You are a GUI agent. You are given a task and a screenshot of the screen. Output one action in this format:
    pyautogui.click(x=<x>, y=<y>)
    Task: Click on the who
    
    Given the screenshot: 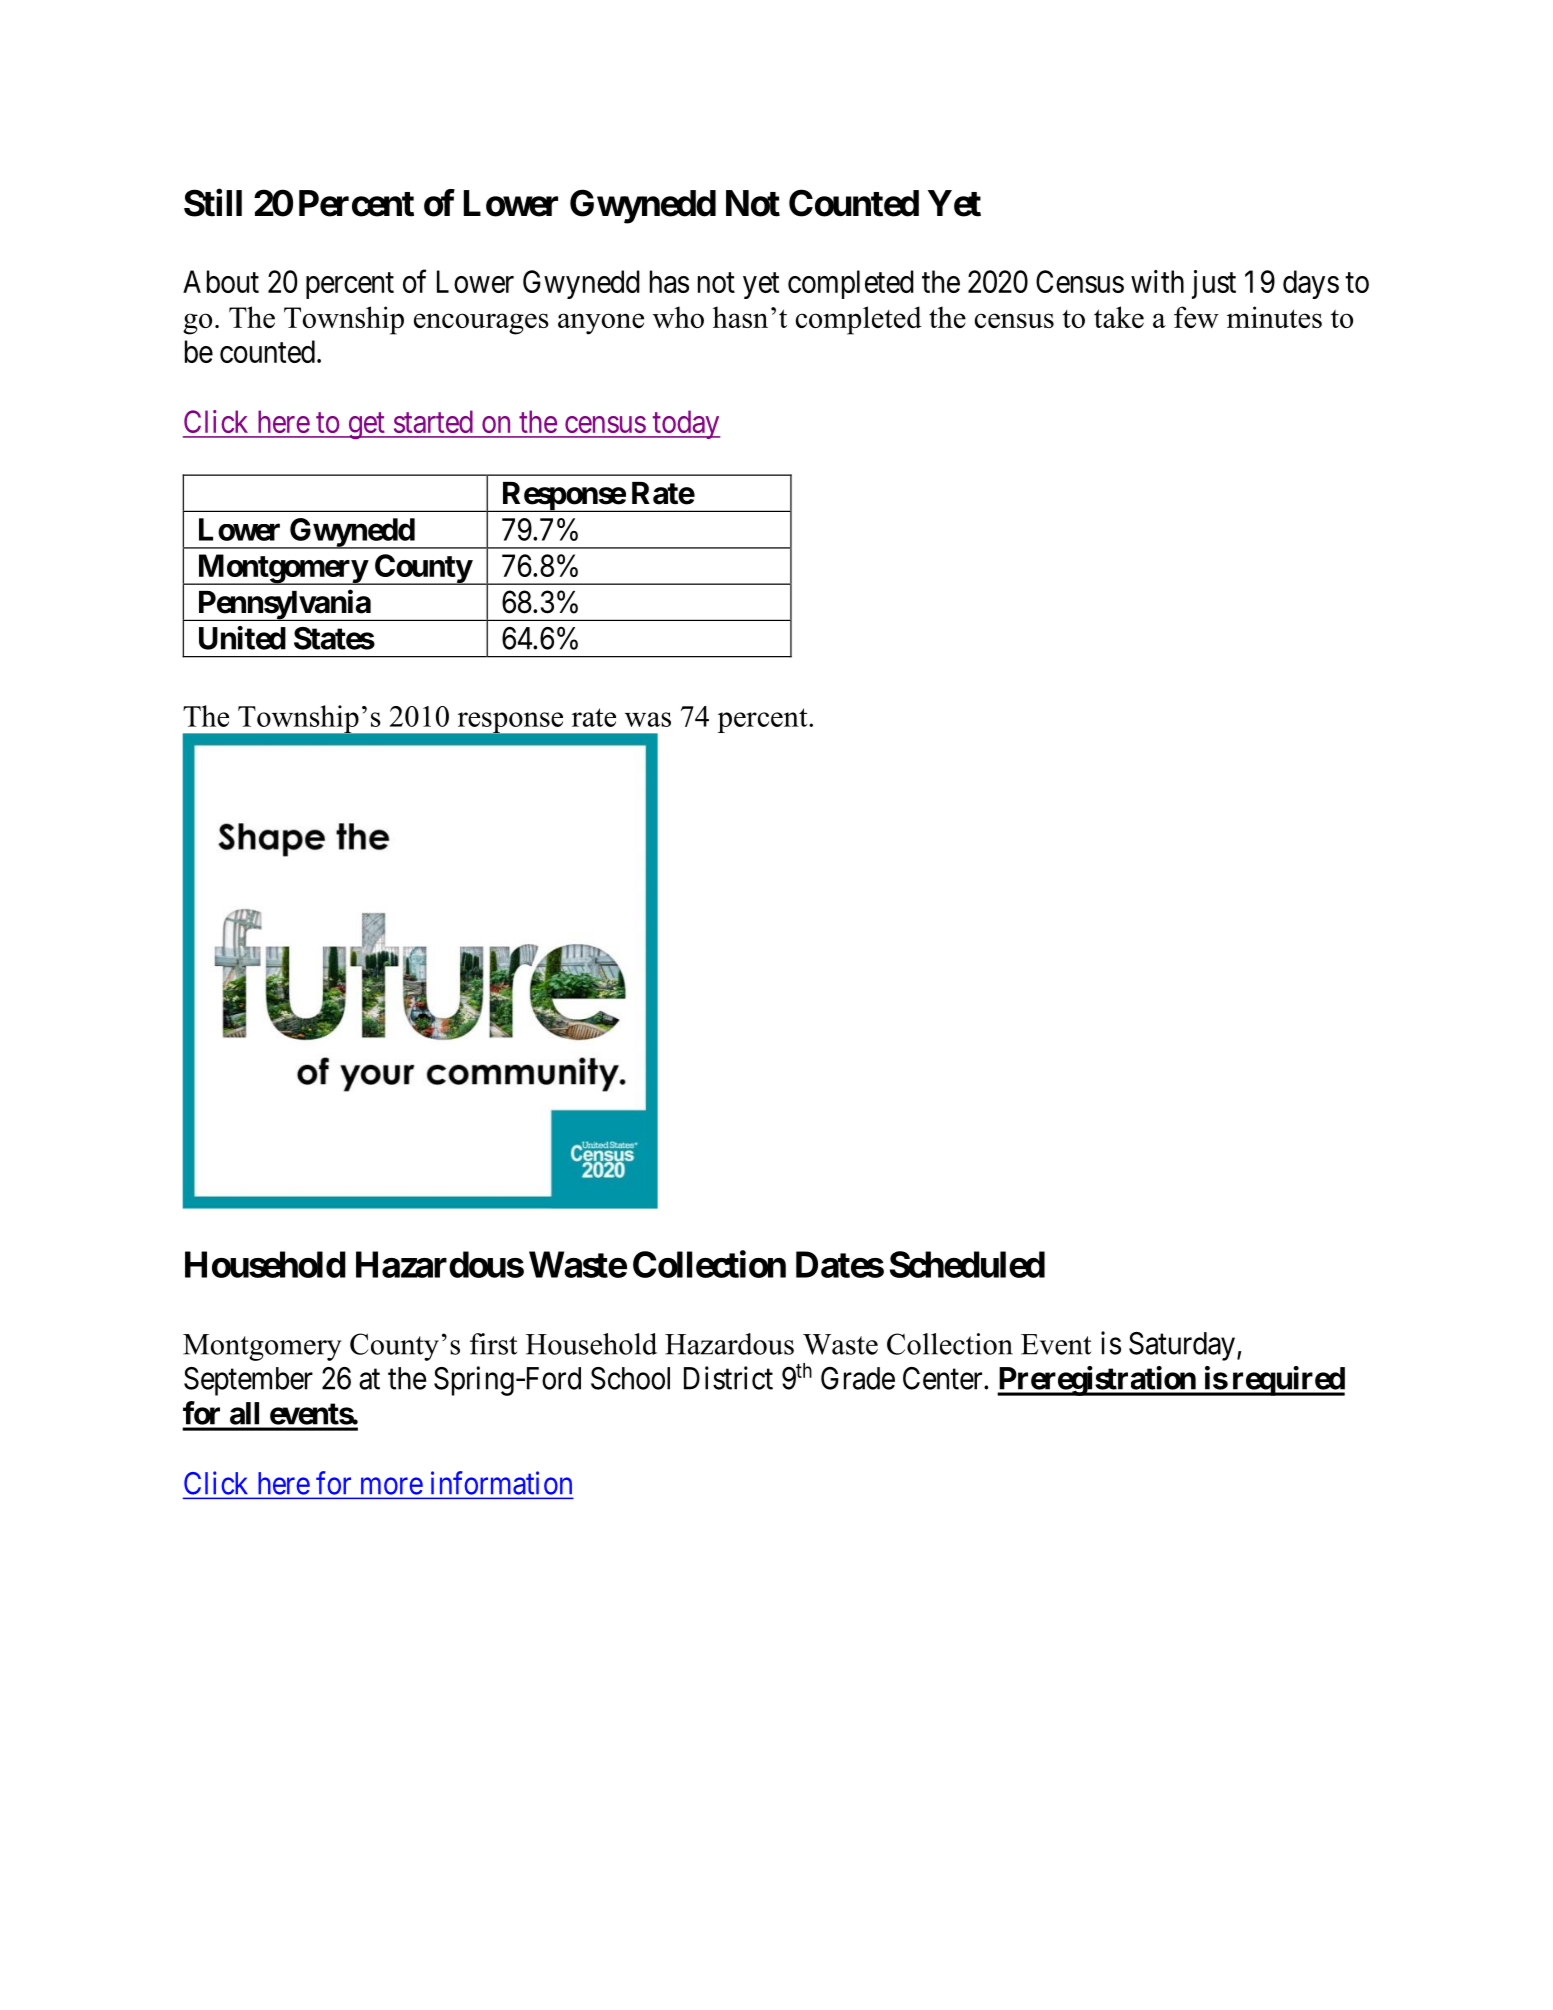 What is the action you would take?
    pyautogui.click(x=678, y=317)
